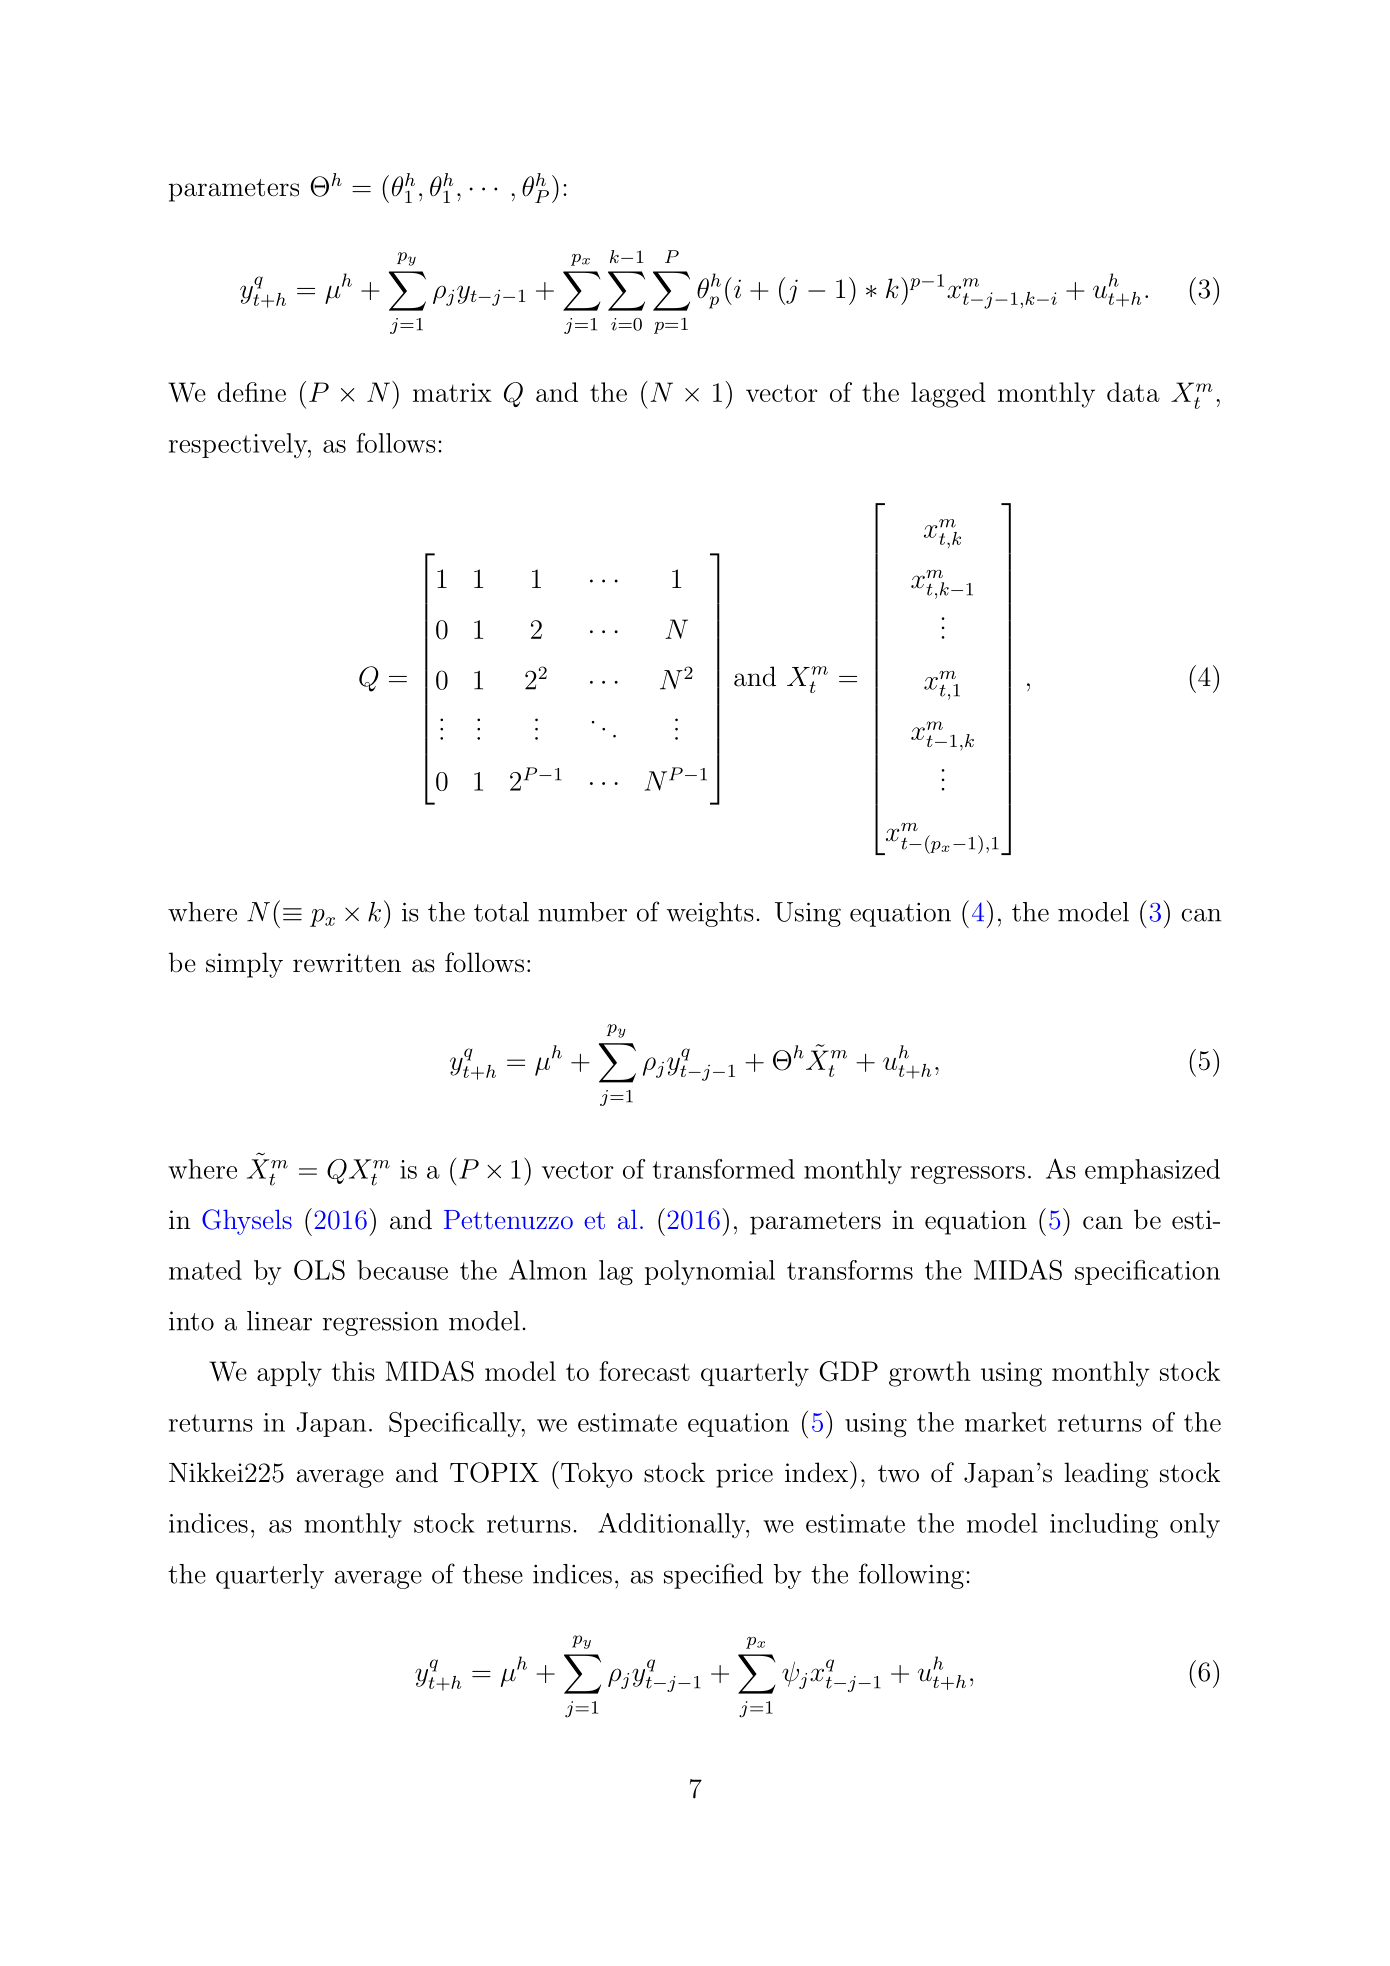 The width and height of the screenshot is (1390, 1966). Describe the element at coordinates (1152, 1171) in the screenshot. I see `emphasized` at that location.
